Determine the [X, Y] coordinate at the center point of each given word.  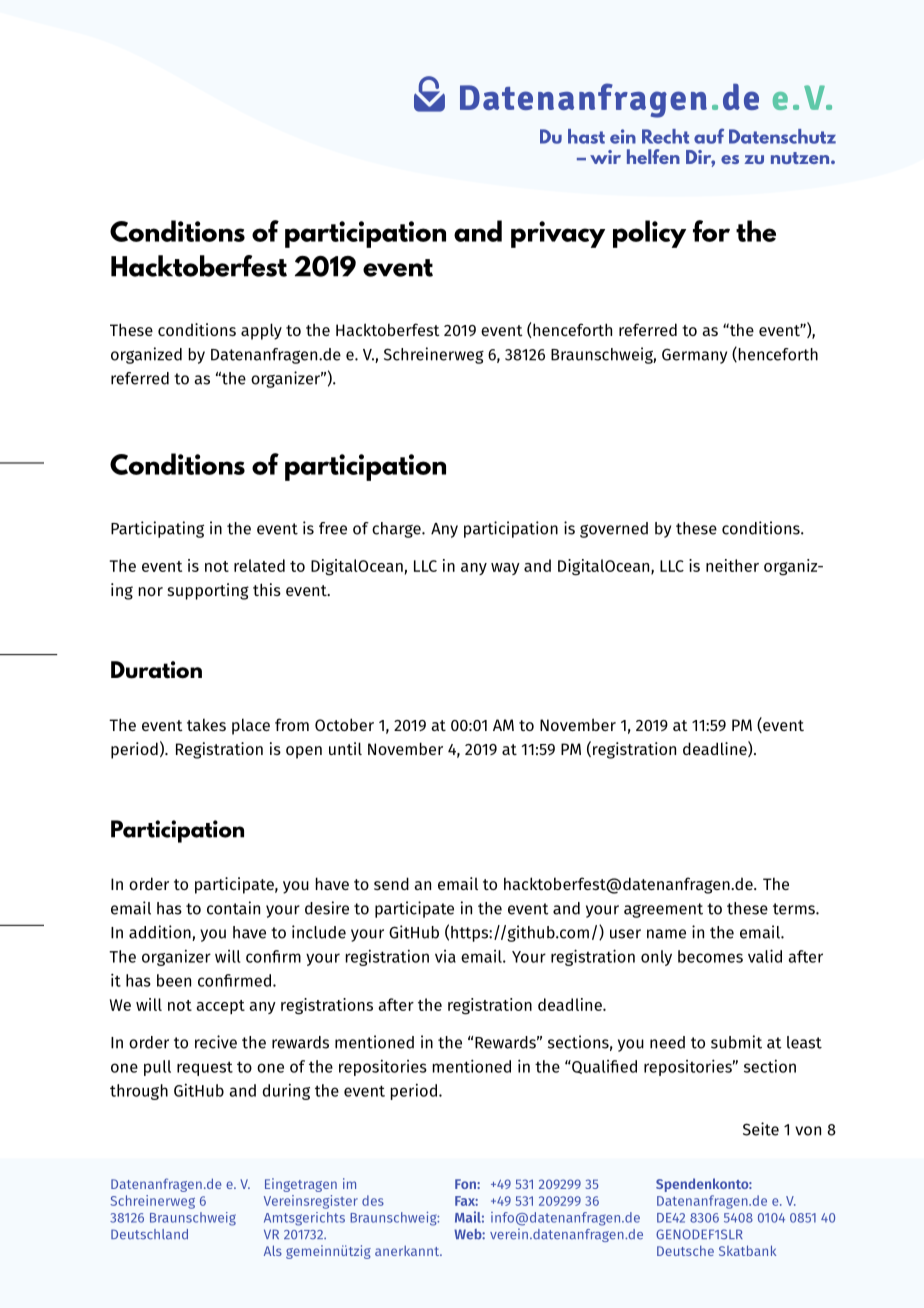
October [344, 724]
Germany [694, 356]
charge [397, 530]
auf [709, 136]
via [445, 956]
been [174, 980]
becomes [710, 956]
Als [273, 1250]
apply [261, 331]
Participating [157, 529]
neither [732, 565]
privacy [558, 234]
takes [206, 724]
